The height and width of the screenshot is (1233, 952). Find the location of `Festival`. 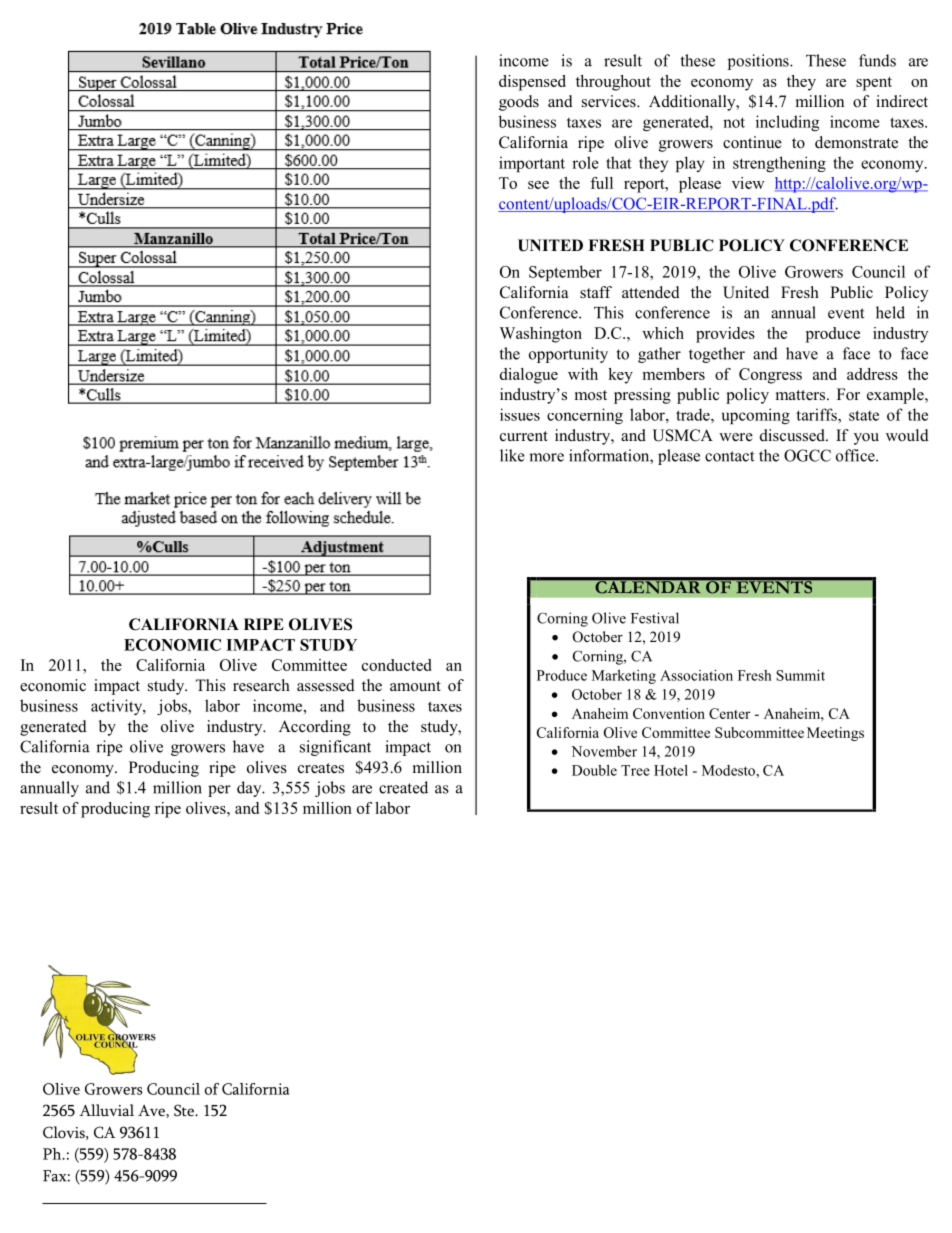

Festival is located at coordinates (655, 618).
